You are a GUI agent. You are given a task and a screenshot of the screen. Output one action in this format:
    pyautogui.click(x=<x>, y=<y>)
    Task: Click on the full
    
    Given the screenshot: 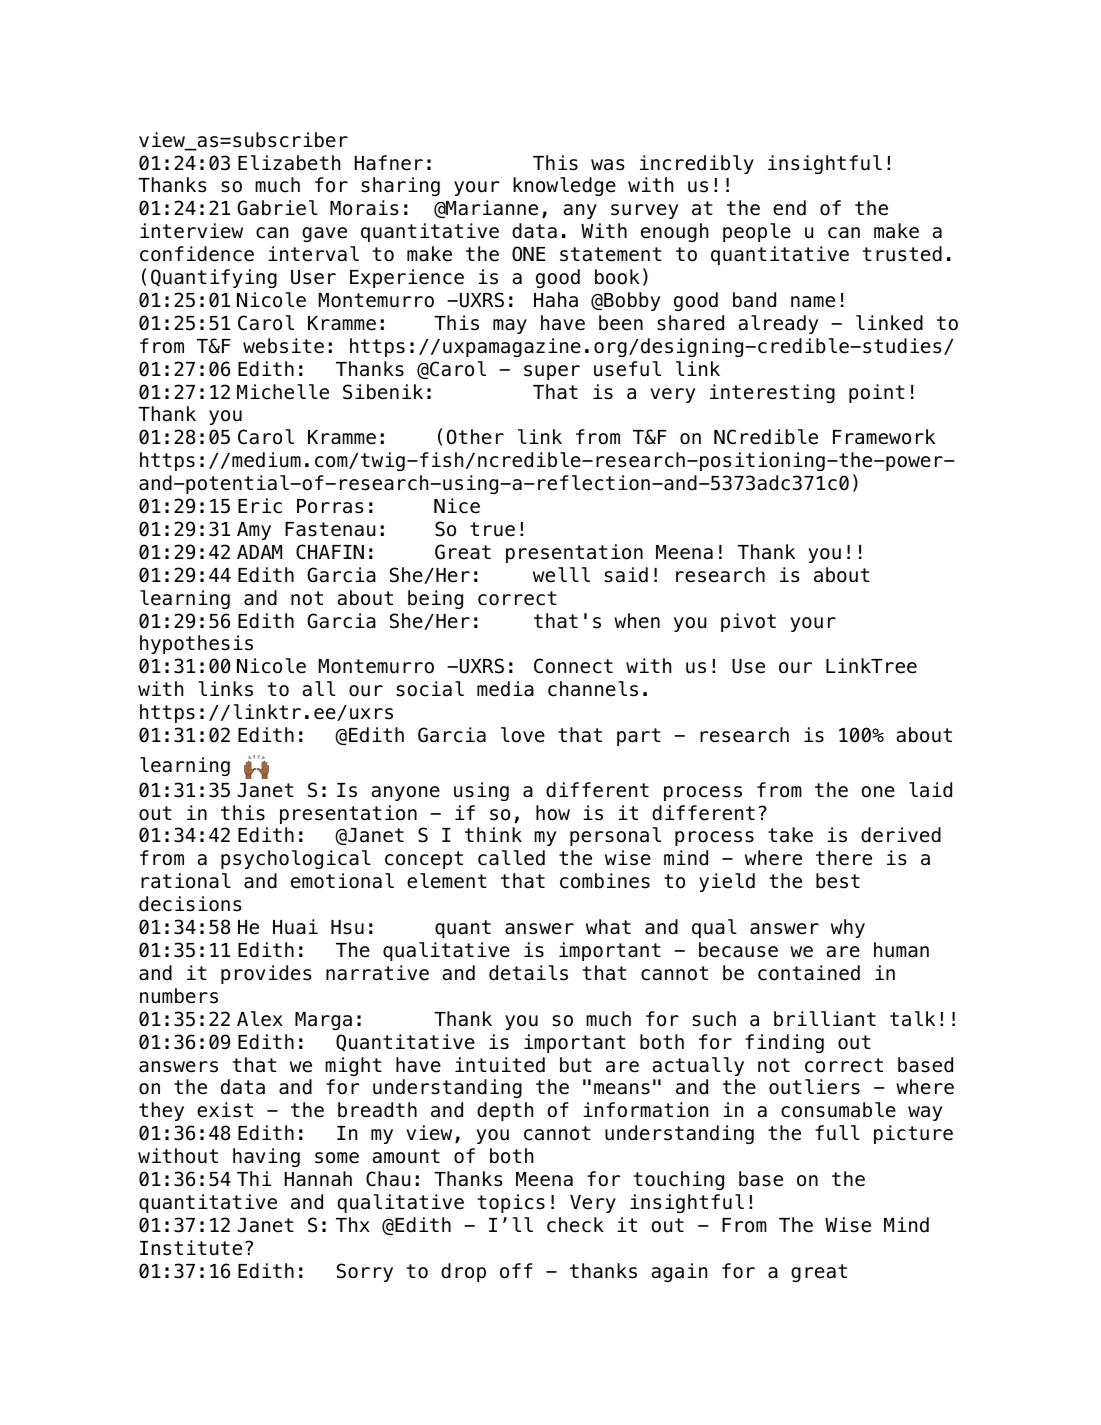 What is the action you would take?
    pyautogui.click(x=837, y=1133)
